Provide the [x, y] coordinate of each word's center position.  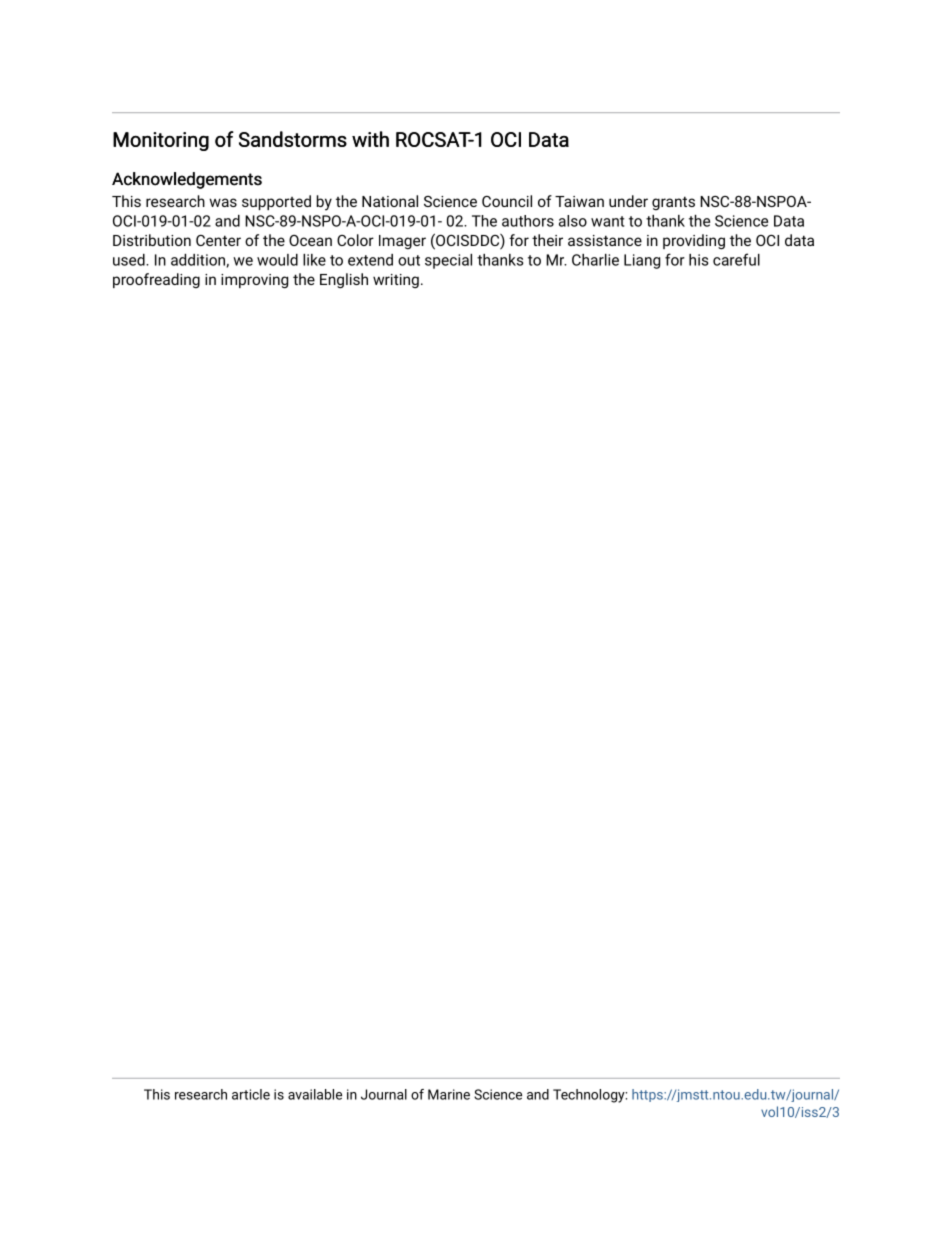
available [315, 1094]
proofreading [156, 280]
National [390, 201]
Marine [449, 1094]
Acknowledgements [187, 180]
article [251, 1094]
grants [673, 203]
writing [396, 281]
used [130, 260]
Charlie [595, 260]
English [344, 281]
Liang [642, 261]
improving [254, 281]
